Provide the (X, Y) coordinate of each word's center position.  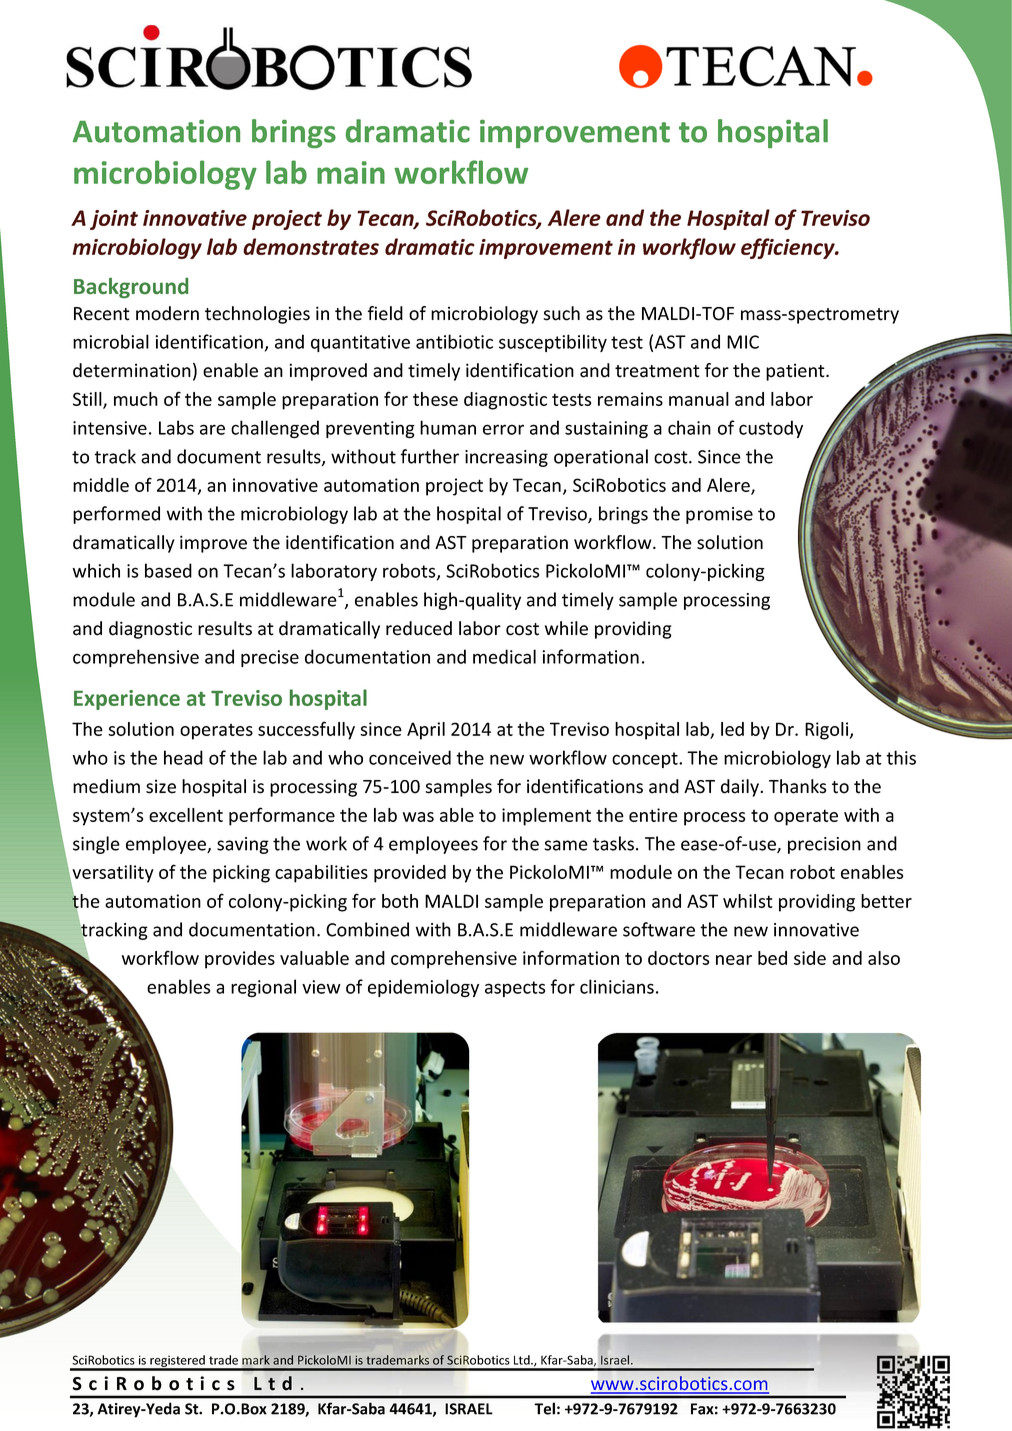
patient (796, 372)
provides (240, 960)
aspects (515, 989)
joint (114, 220)
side (810, 958)
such (561, 313)
